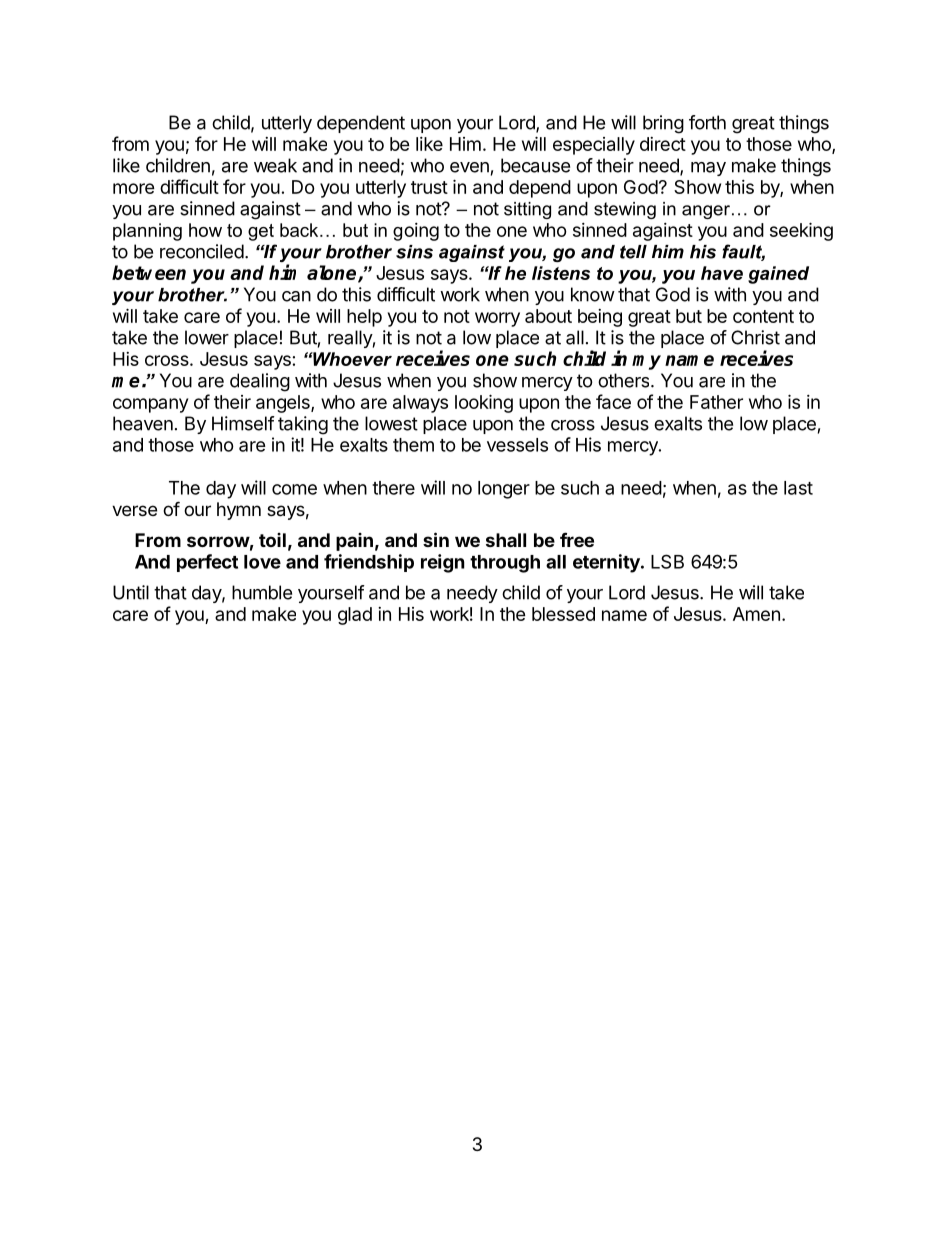  What do you see at coordinates (275, 165) in the image?
I see `weak` at bounding box center [275, 165].
